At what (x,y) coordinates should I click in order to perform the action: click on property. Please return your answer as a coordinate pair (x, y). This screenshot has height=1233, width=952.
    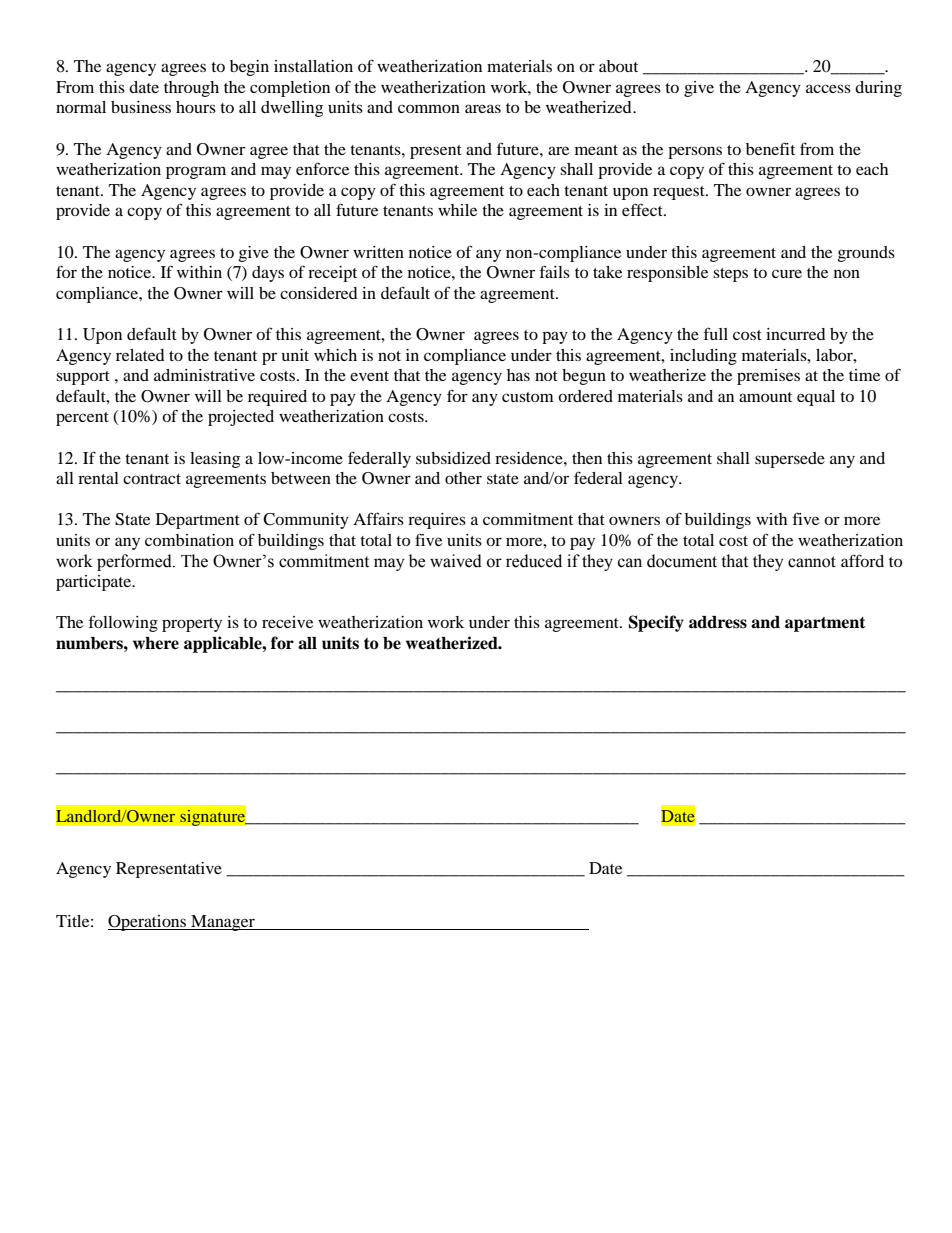
    Looking at the image, I should click on (192, 625).
